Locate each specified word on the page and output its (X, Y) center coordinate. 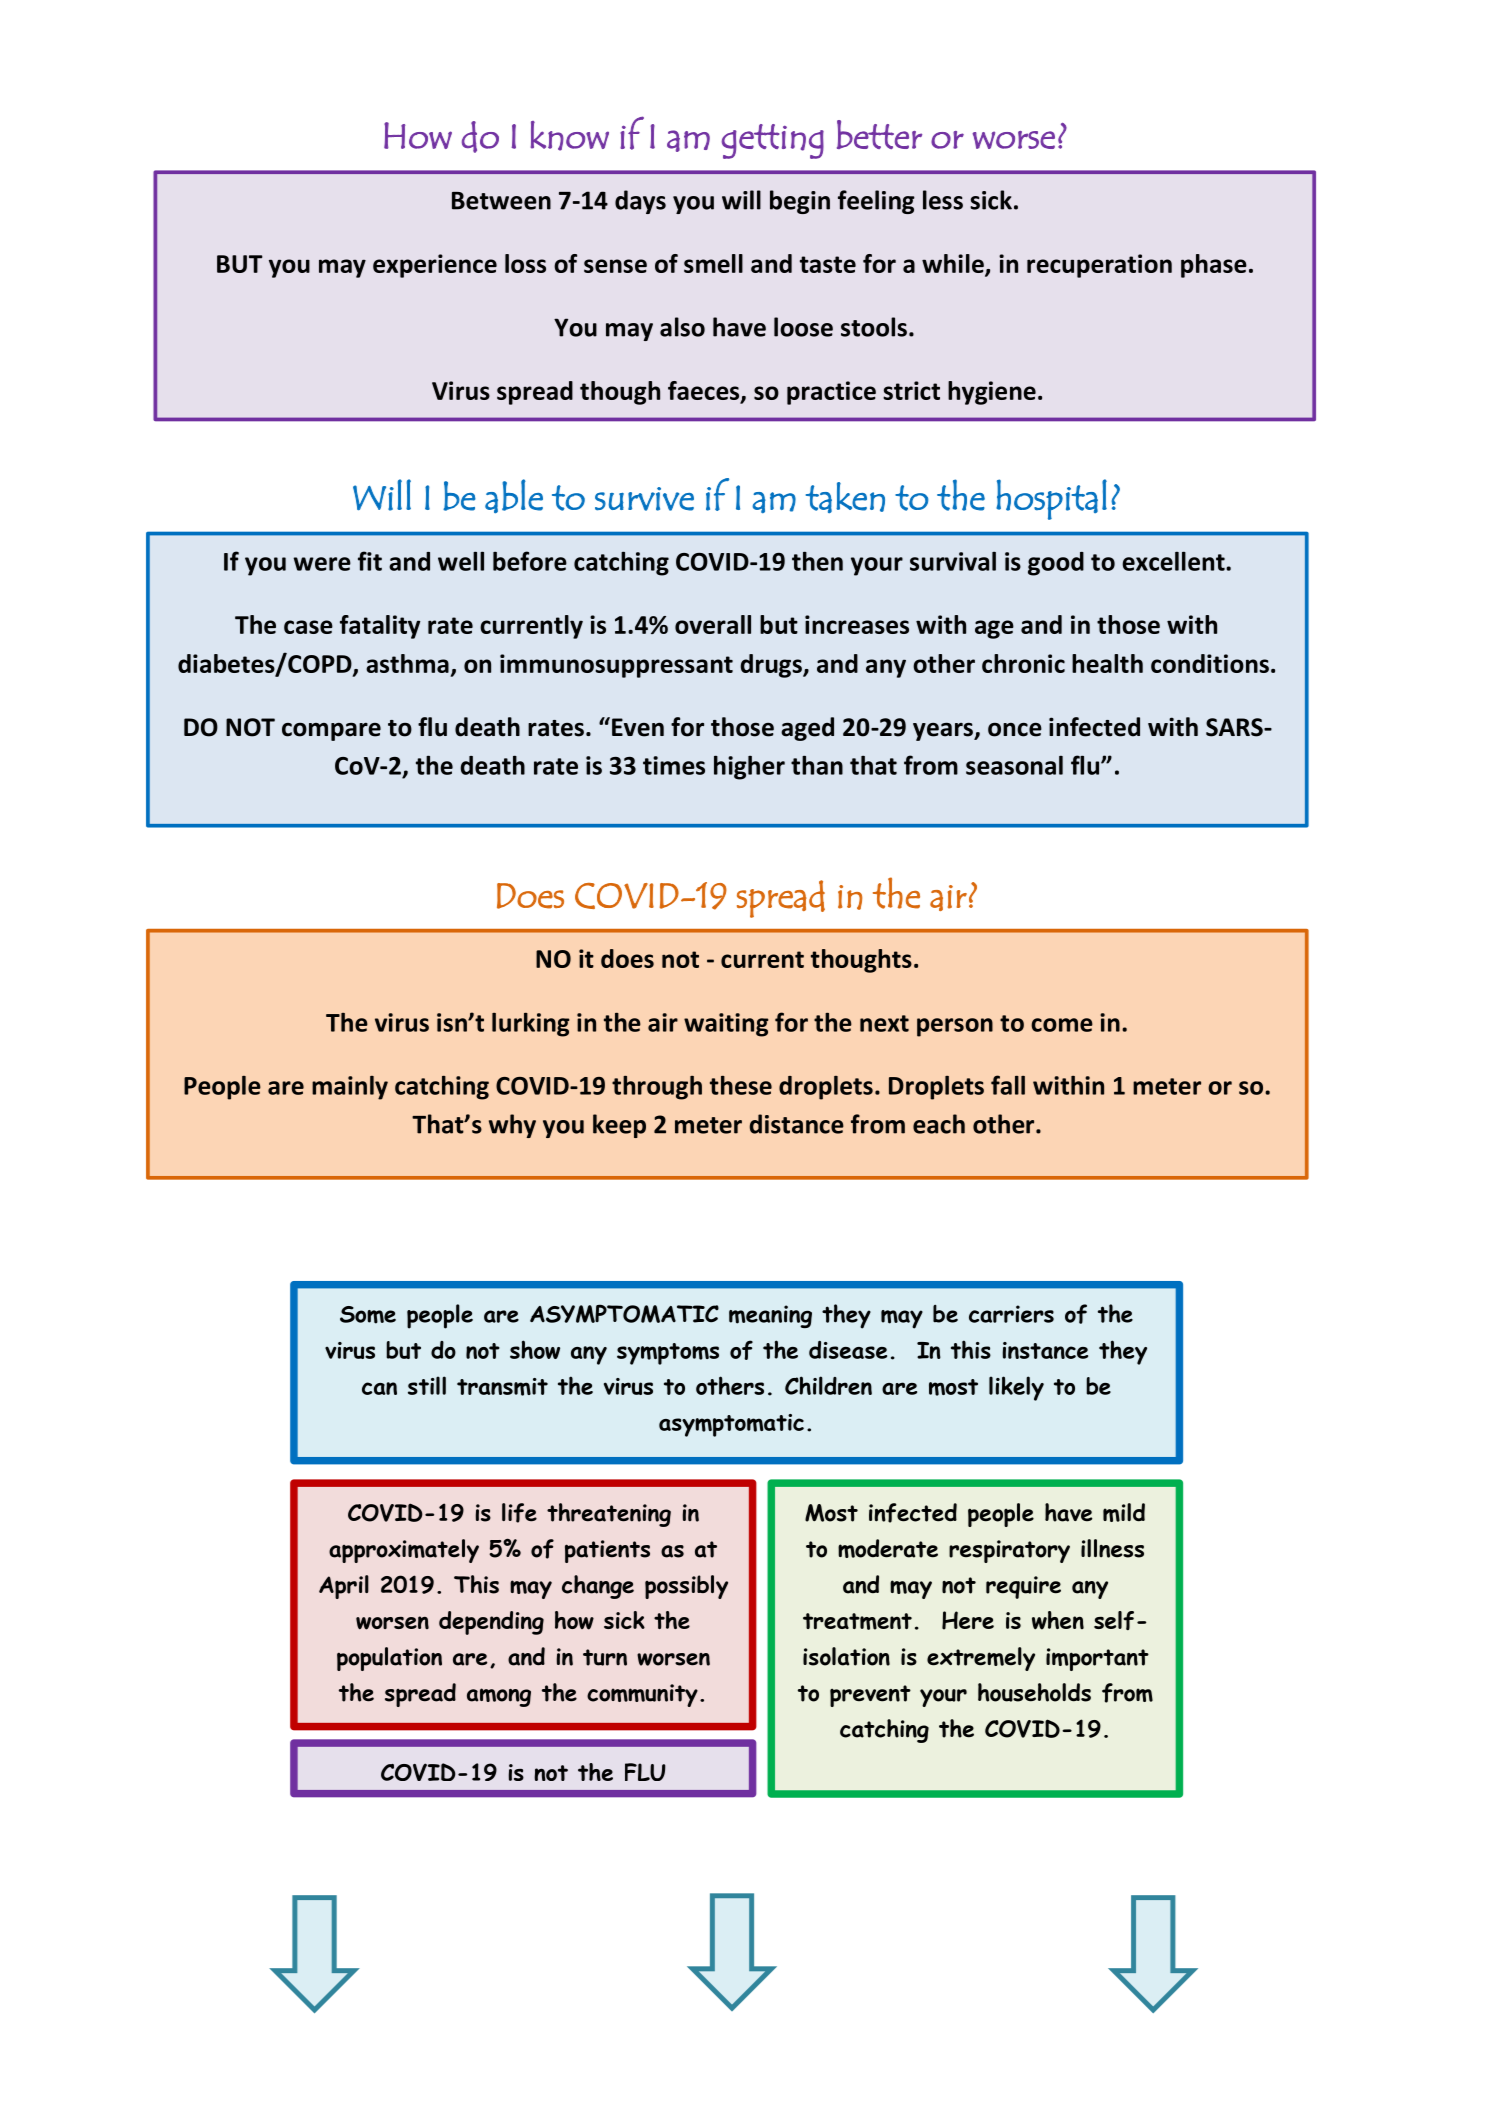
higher (749, 767)
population (389, 1659)
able (514, 496)
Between (501, 201)
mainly (350, 1088)
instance (1045, 1350)
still (427, 1385)
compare (331, 731)
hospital (1051, 499)
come (1062, 1025)
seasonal (1014, 765)
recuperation (1099, 266)
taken (845, 497)
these (741, 1085)
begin (800, 202)
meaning (770, 1316)
